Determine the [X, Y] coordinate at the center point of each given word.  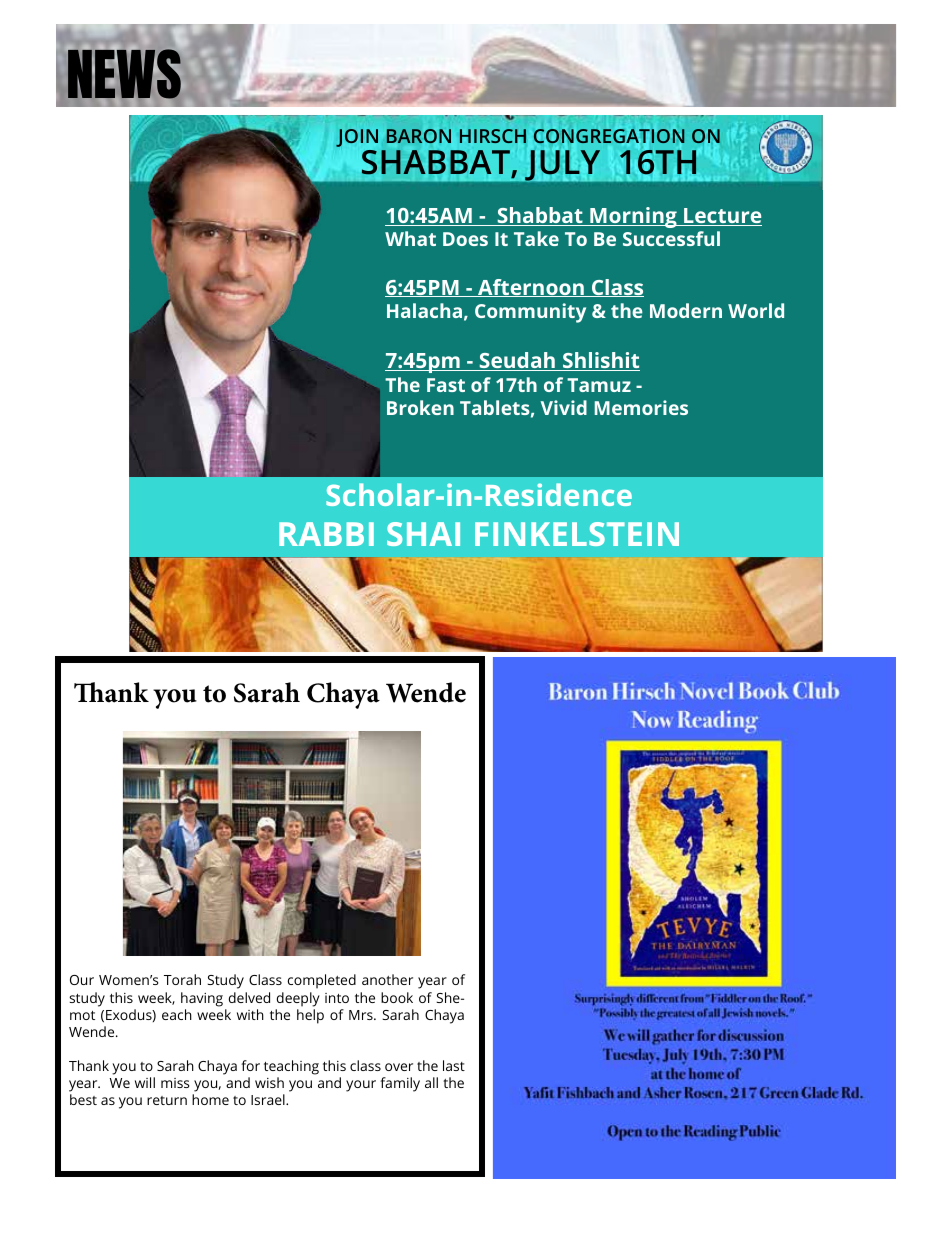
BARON [419, 136]
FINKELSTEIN [577, 534]
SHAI [423, 534]
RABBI [326, 534]
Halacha [424, 310]
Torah [182, 979]
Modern [686, 310]
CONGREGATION [609, 136]
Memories [641, 407]
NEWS [124, 74]
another [387, 979]
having [202, 999]
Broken [420, 407]
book [397, 997]
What [410, 238]
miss [175, 1083]
